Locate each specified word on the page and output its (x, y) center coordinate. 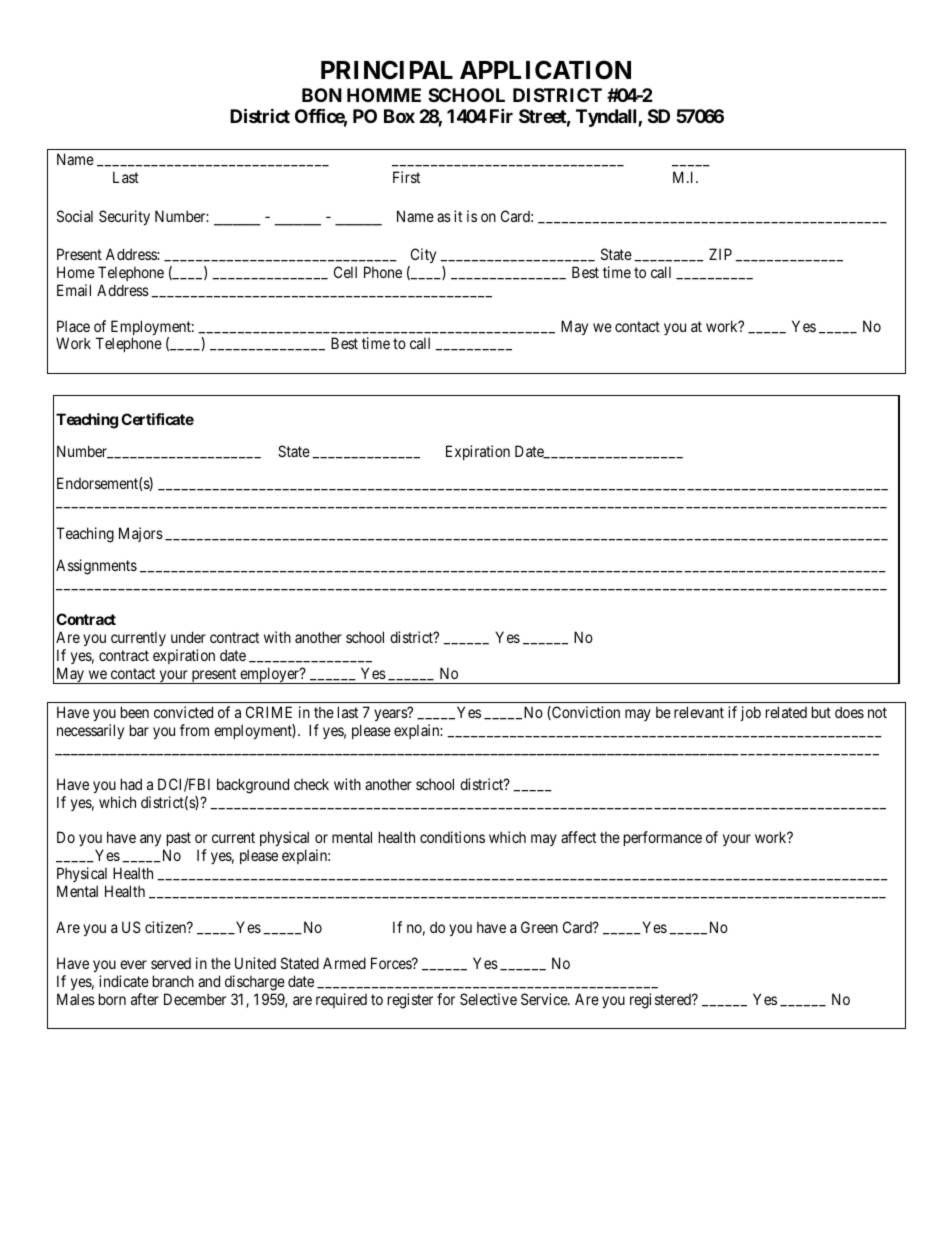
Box (399, 116)
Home (76, 272)
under (188, 637)
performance (663, 838)
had (131, 784)
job (751, 713)
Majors (141, 534)
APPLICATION (545, 70)
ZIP (720, 254)
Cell (345, 272)
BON (322, 95)
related (786, 712)
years (391, 715)
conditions (452, 837)
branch (173, 981)
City (423, 255)
